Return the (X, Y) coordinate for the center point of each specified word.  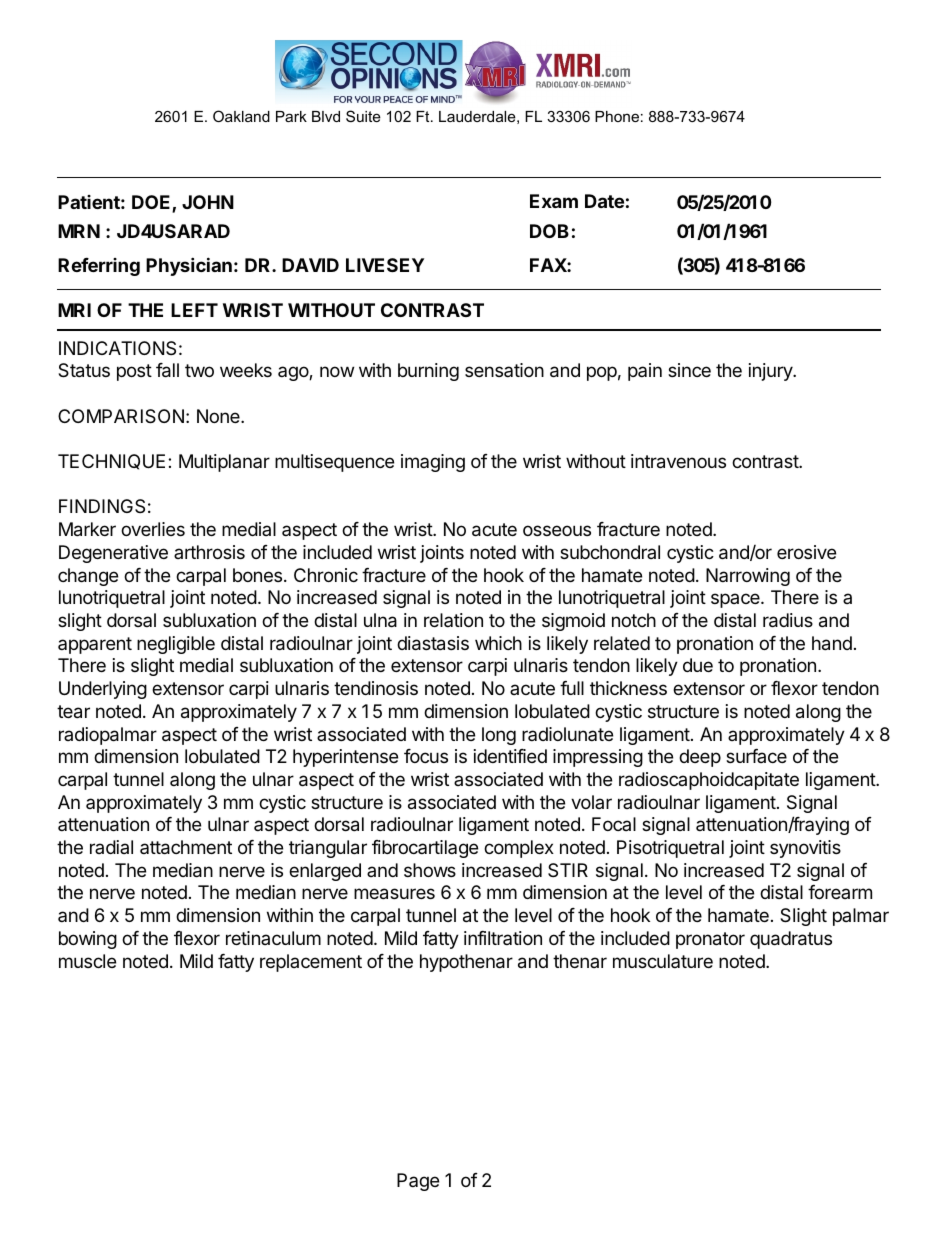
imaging (433, 463)
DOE (152, 203)
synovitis (805, 849)
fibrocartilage (425, 849)
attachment (186, 847)
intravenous (678, 461)
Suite (363, 116)
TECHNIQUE (111, 462)
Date (604, 201)
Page (418, 1182)
